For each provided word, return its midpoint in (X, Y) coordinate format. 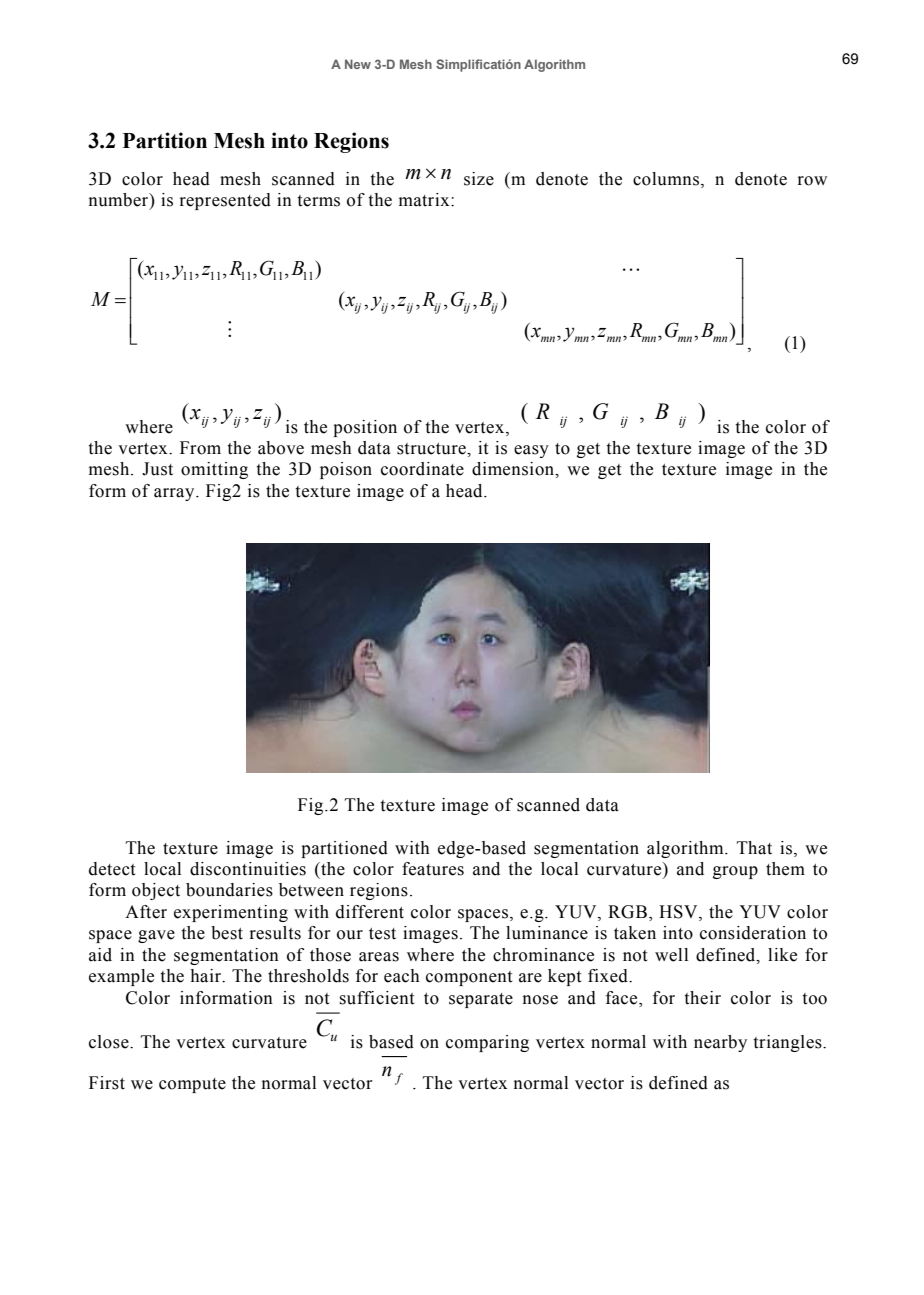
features (433, 869)
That (754, 848)
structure (432, 449)
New (358, 64)
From (200, 448)
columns (666, 179)
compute (192, 1085)
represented (225, 201)
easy (531, 451)
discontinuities (248, 869)
